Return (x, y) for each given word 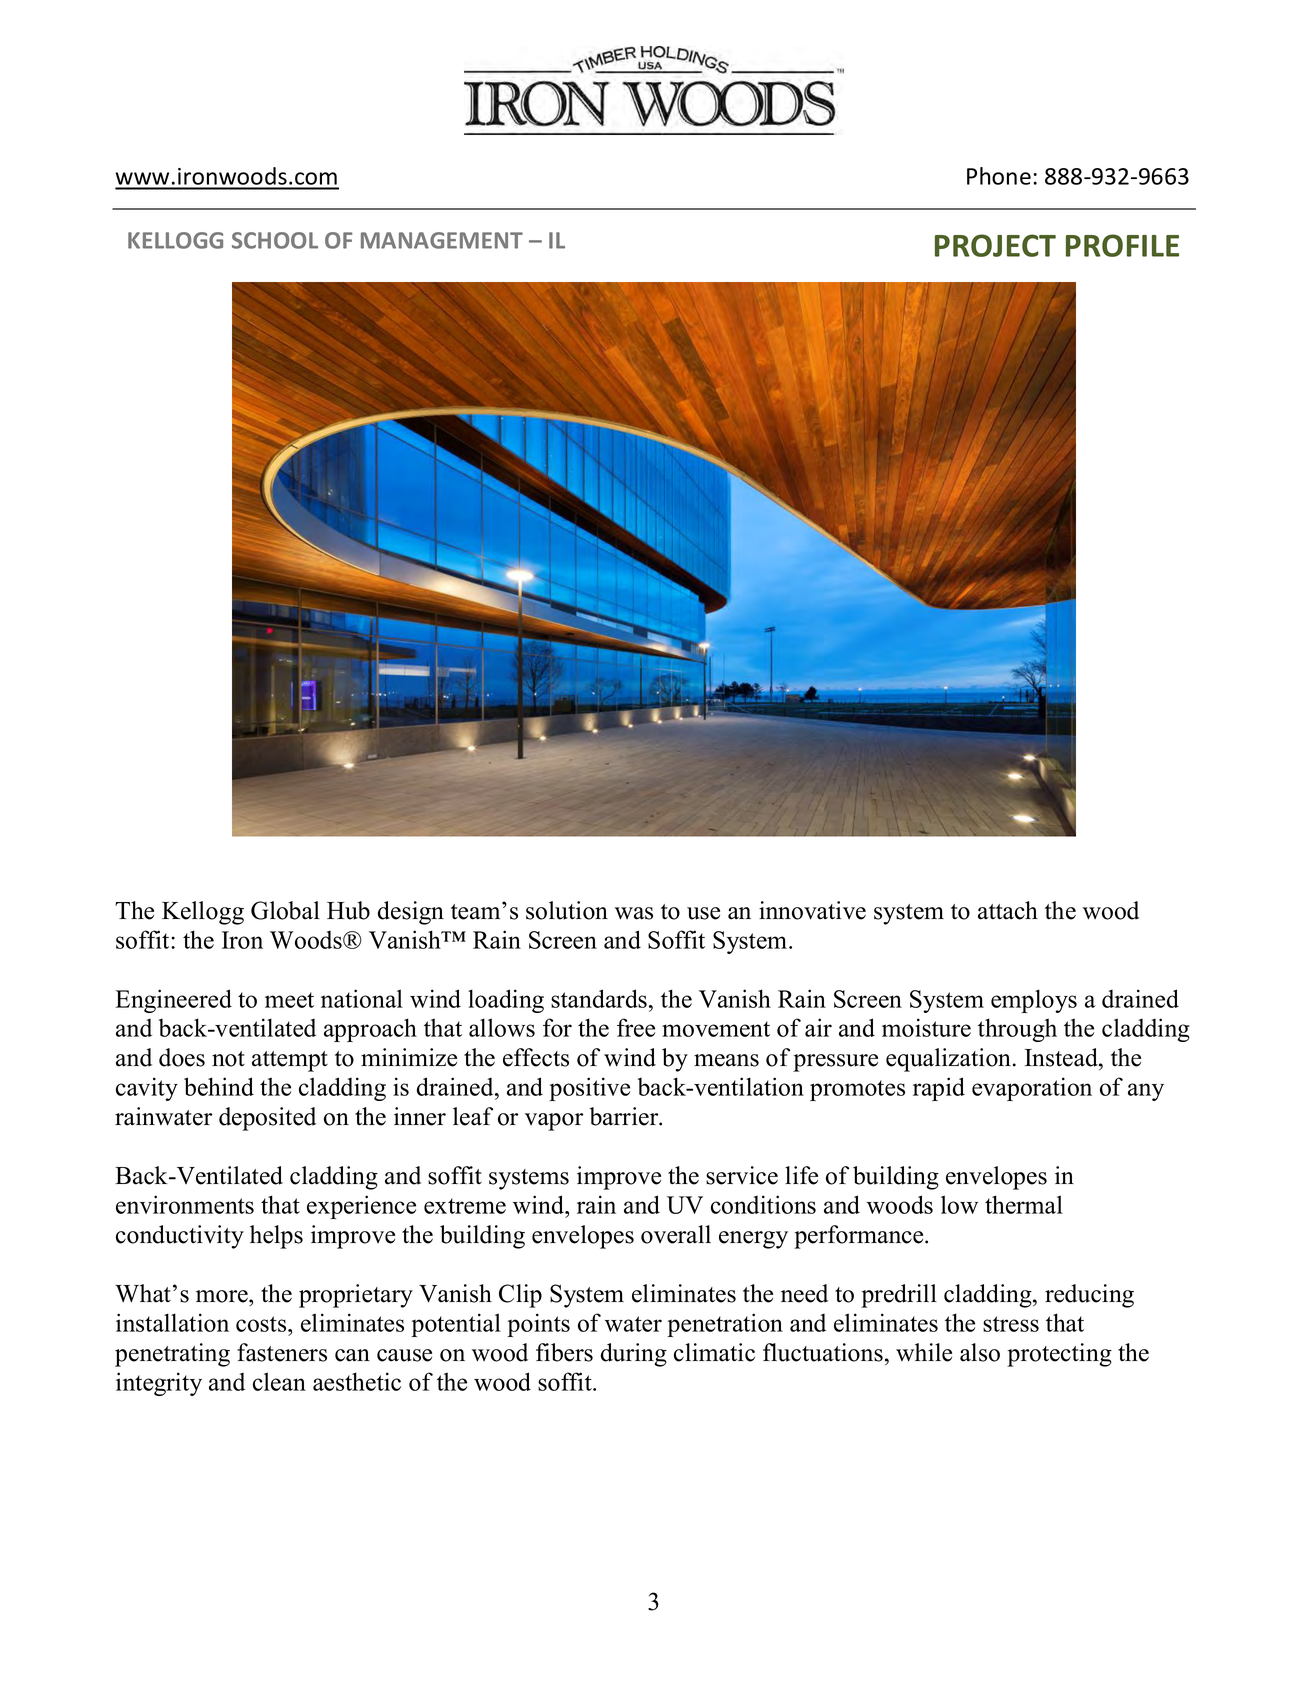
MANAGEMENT (442, 240)
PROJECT (995, 245)
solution (567, 910)
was (634, 913)
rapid (939, 1089)
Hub (348, 910)
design (411, 913)
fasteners (282, 1352)
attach (1008, 910)
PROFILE (1122, 245)
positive (589, 1089)
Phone (999, 176)
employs (1034, 1001)
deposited (267, 1119)
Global (285, 910)
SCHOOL (275, 240)
